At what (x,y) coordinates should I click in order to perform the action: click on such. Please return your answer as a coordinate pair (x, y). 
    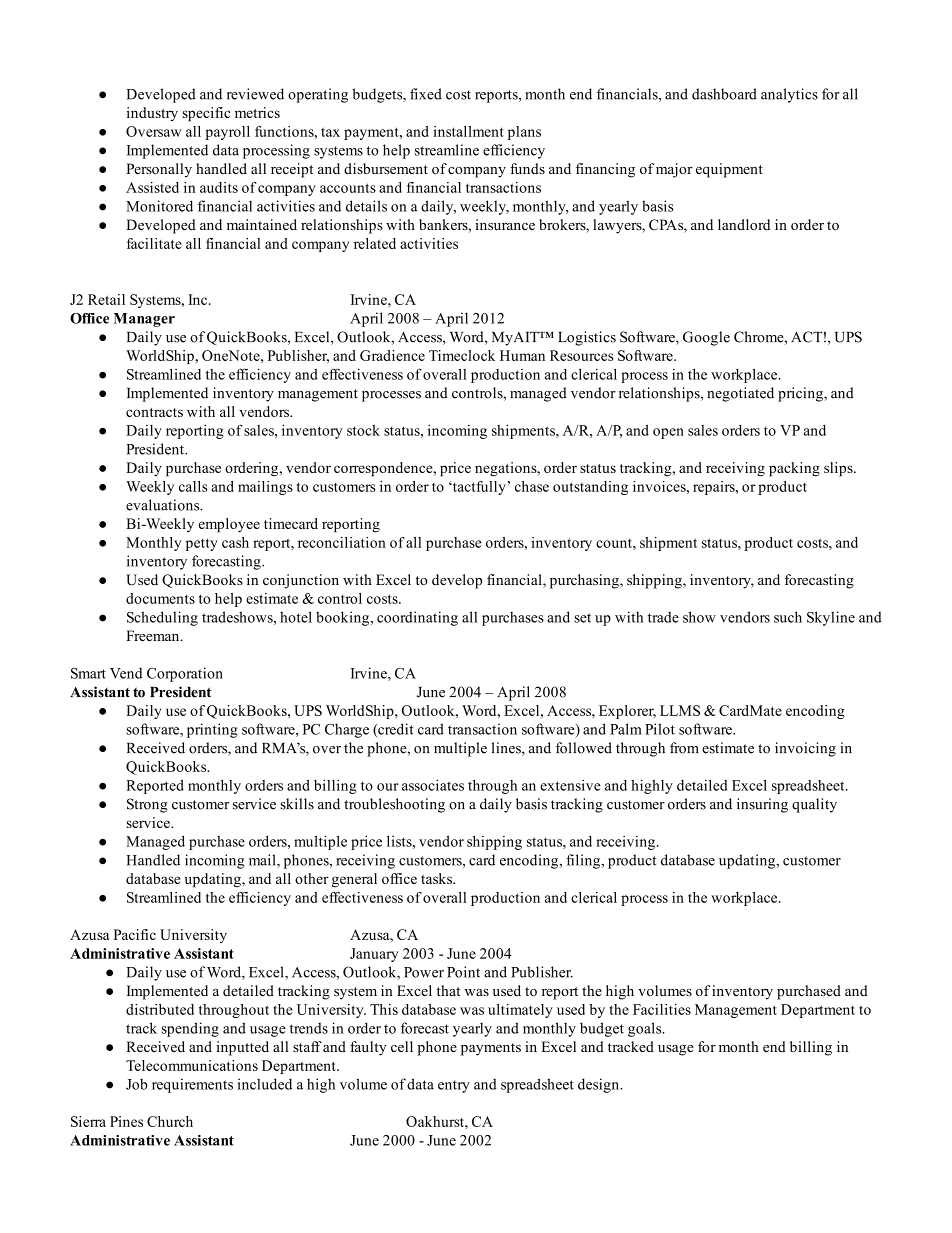
    Looking at the image, I should click on (788, 617).
